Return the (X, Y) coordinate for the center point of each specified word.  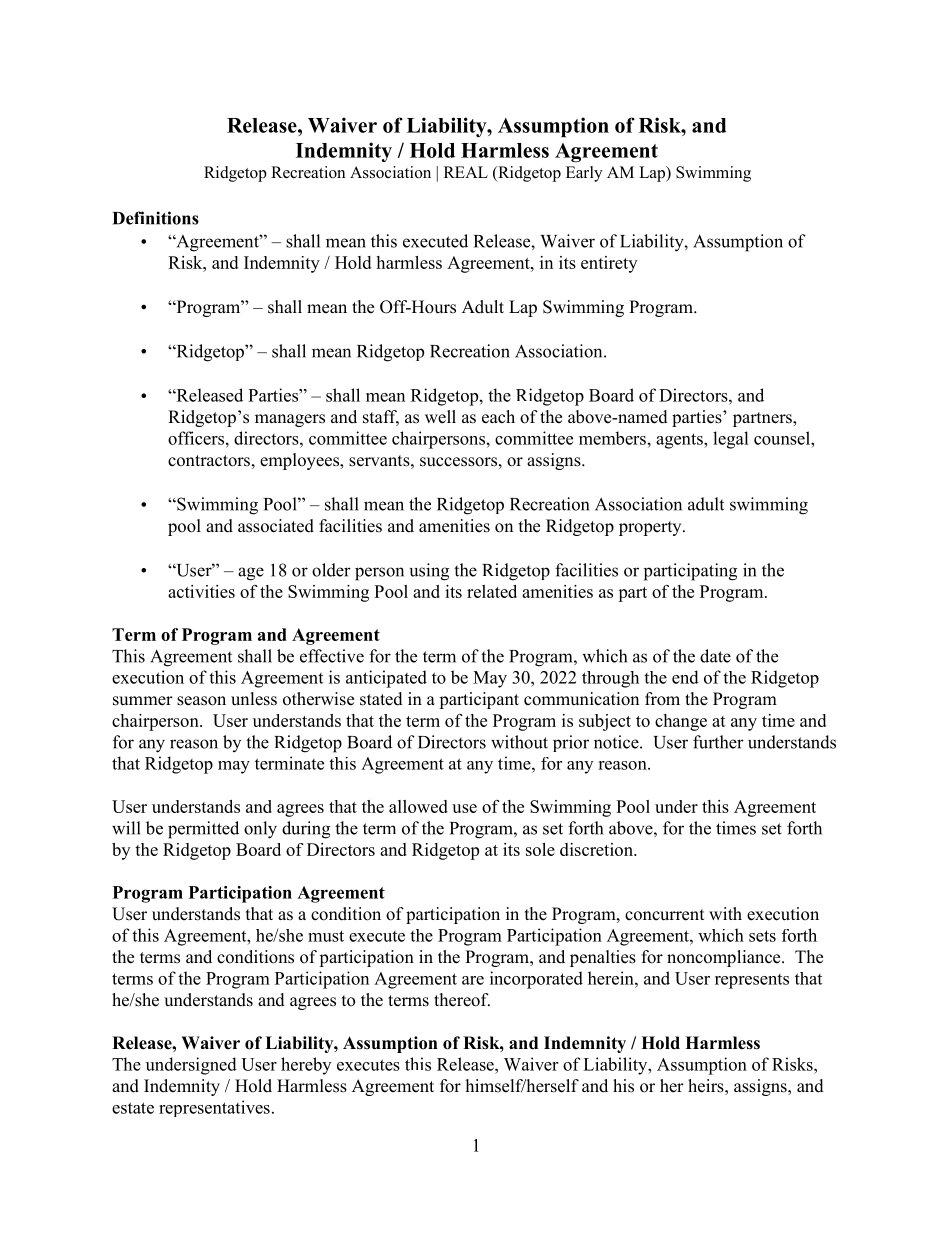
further (718, 742)
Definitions (156, 218)
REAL (466, 172)
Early (584, 174)
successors (458, 462)
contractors (209, 461)
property (651, 528)
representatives (214, 1108)
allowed (418, 806)
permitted (203, 830)
